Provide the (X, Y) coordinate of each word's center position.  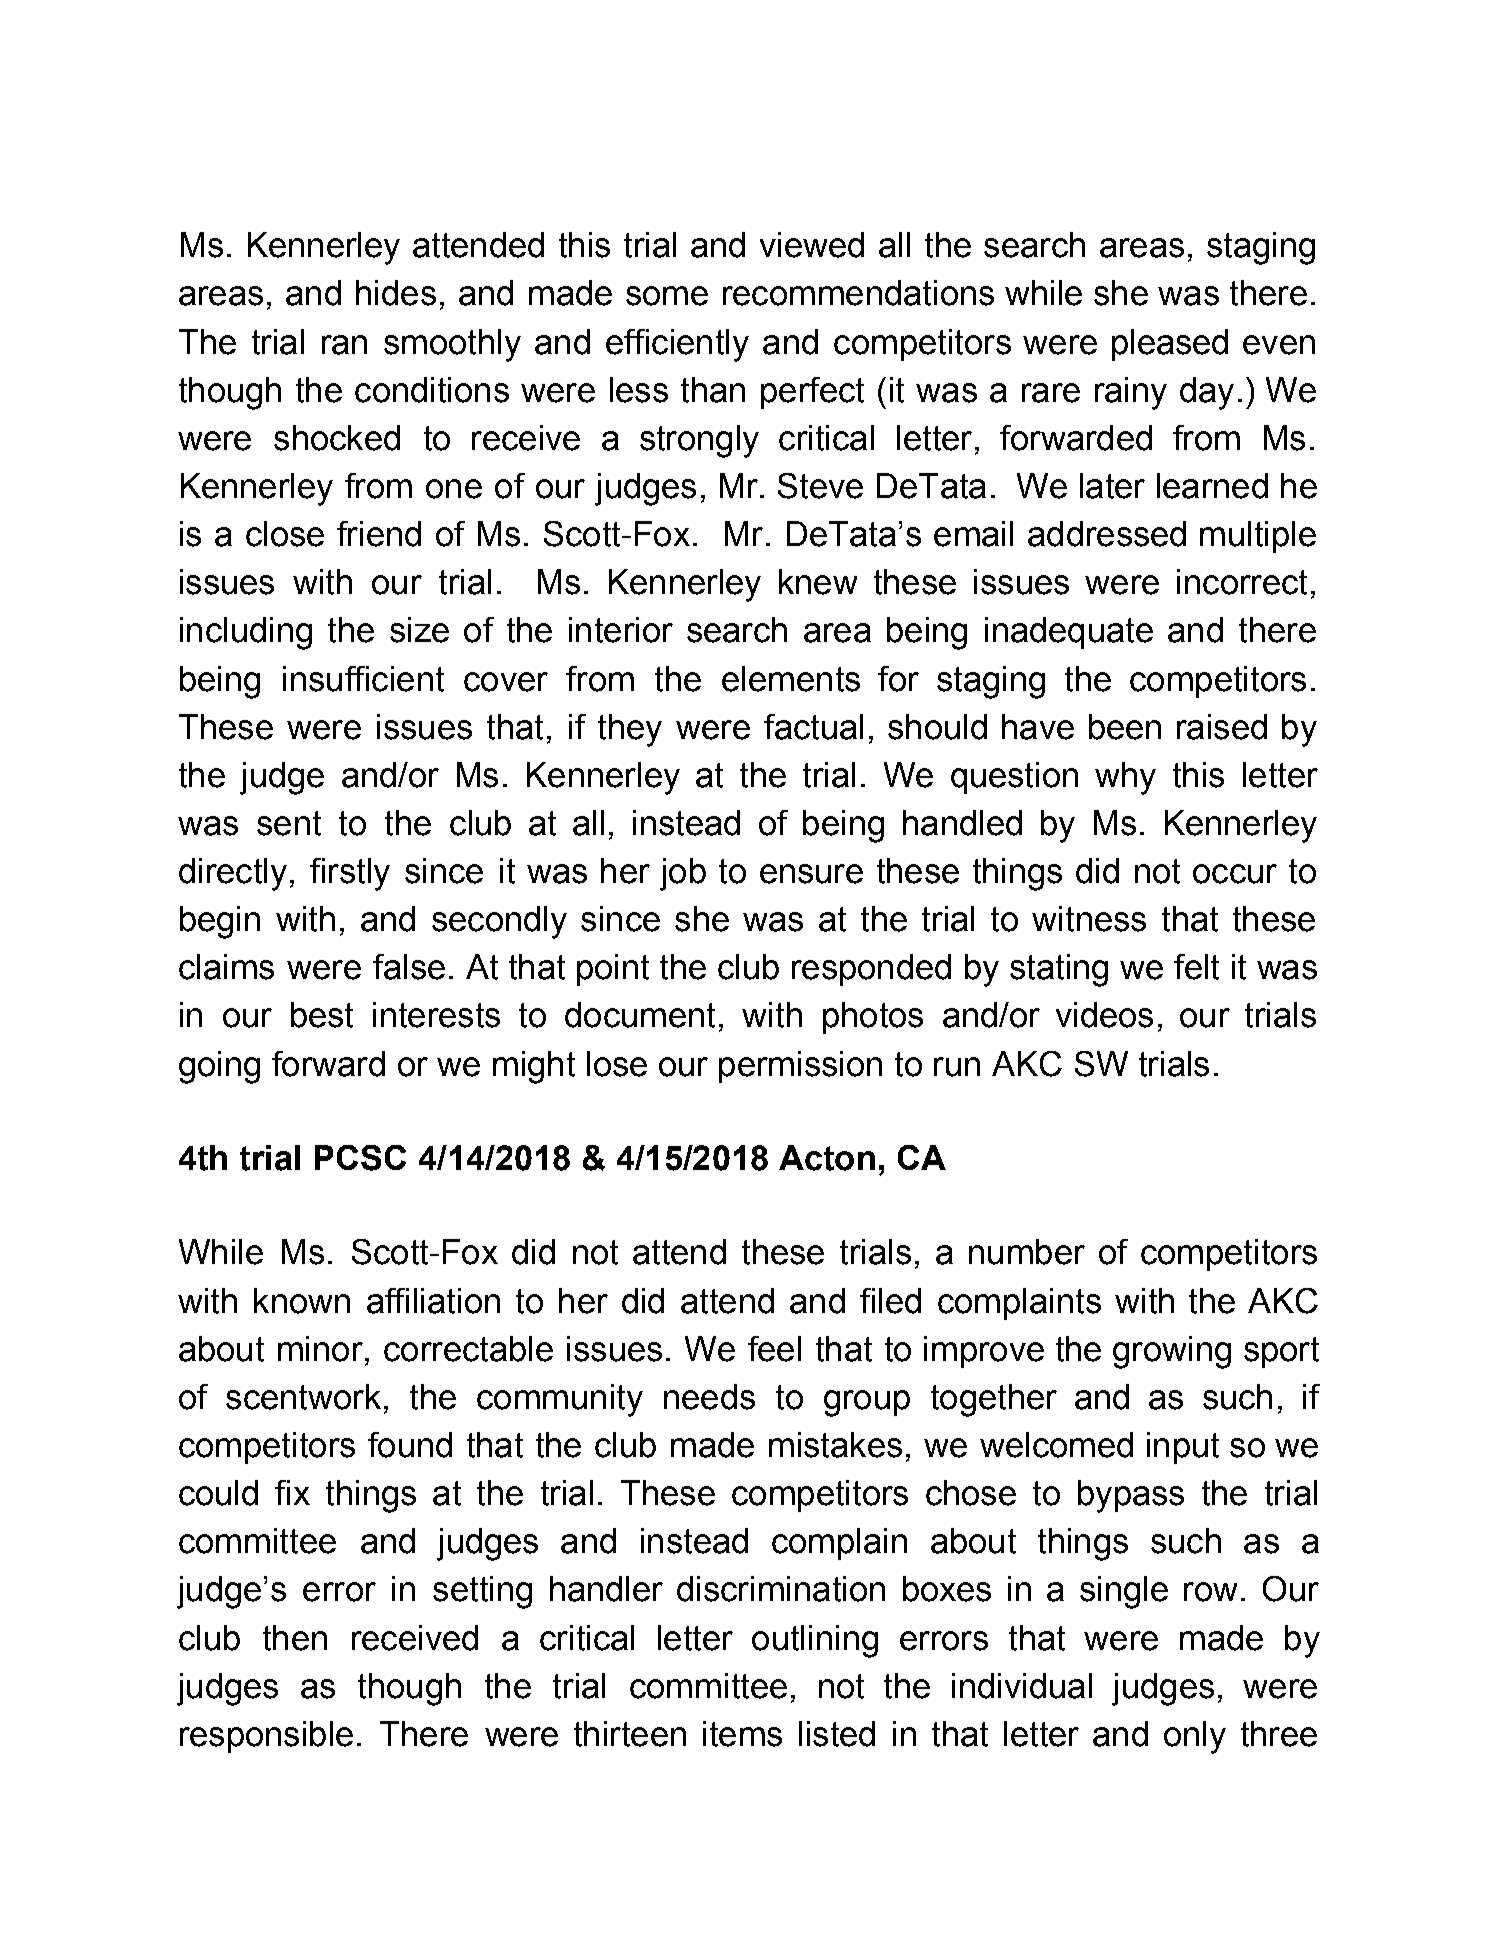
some (667, 296)
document (640, 1015)
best (322, 1015)
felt (1196, 967)
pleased (1170, 345)
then (295, 1638)
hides (396, 293)
